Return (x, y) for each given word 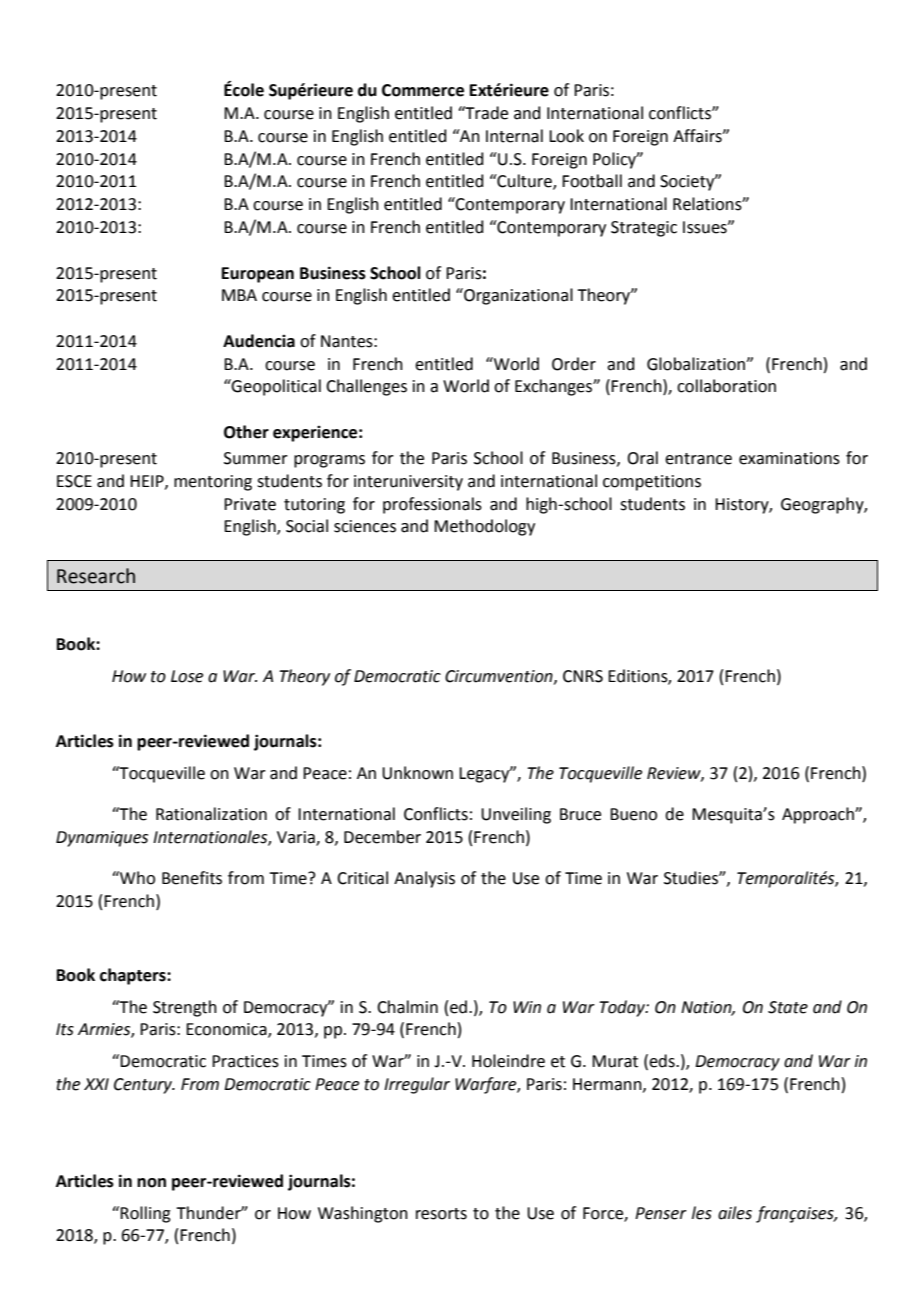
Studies (692, 878)
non (151, 1183)
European (258, 275)
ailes (735, 1213)
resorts (441, 1214)
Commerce (423, 90)
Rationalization (211, 814)
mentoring (213, 483)
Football (592, 181)
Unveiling (516, 815)
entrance (698, 459)
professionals (432, 505)
